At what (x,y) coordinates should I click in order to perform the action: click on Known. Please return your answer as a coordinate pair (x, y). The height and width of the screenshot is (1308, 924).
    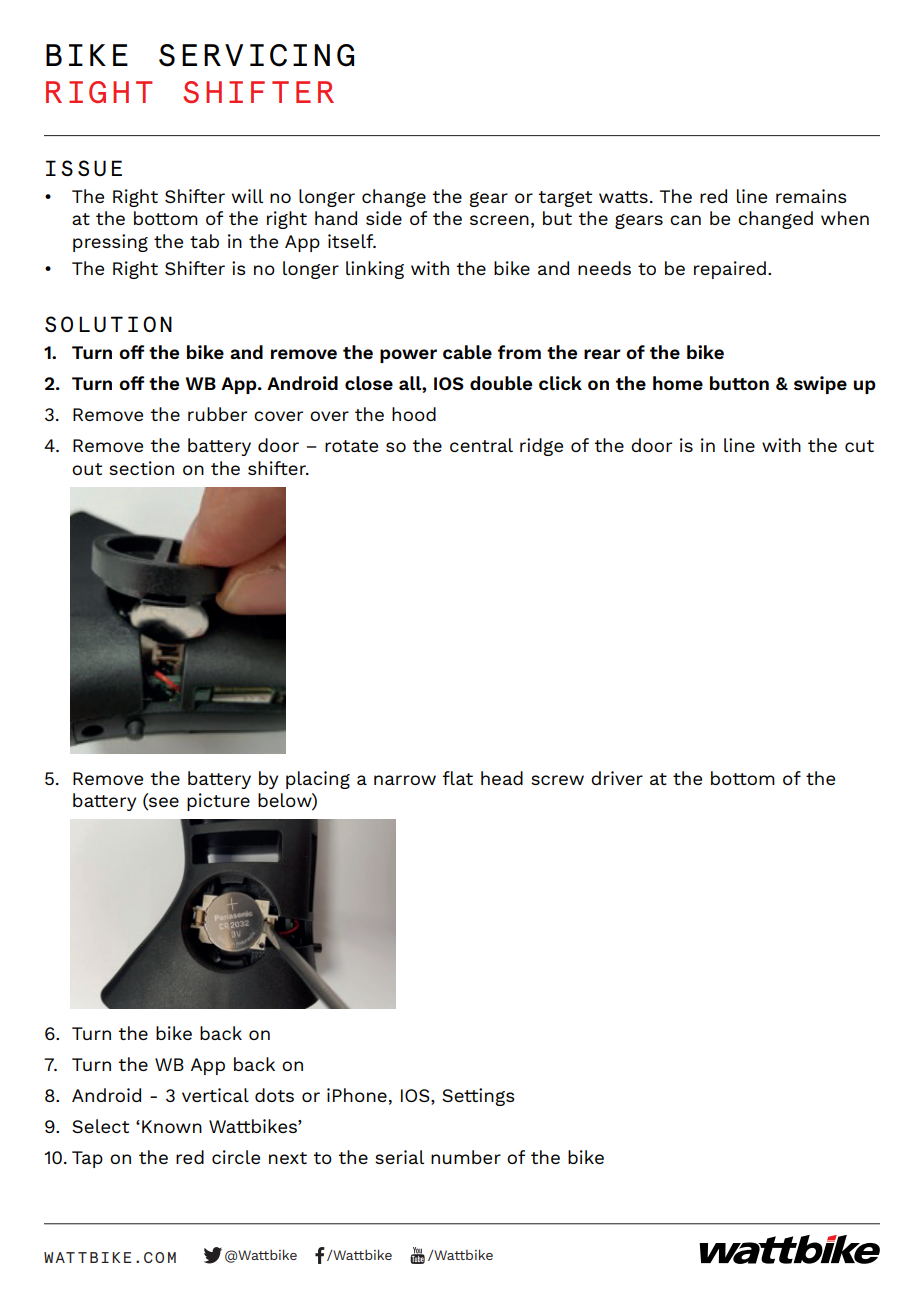
    Looking at the image, I should click on (172, 1126).
